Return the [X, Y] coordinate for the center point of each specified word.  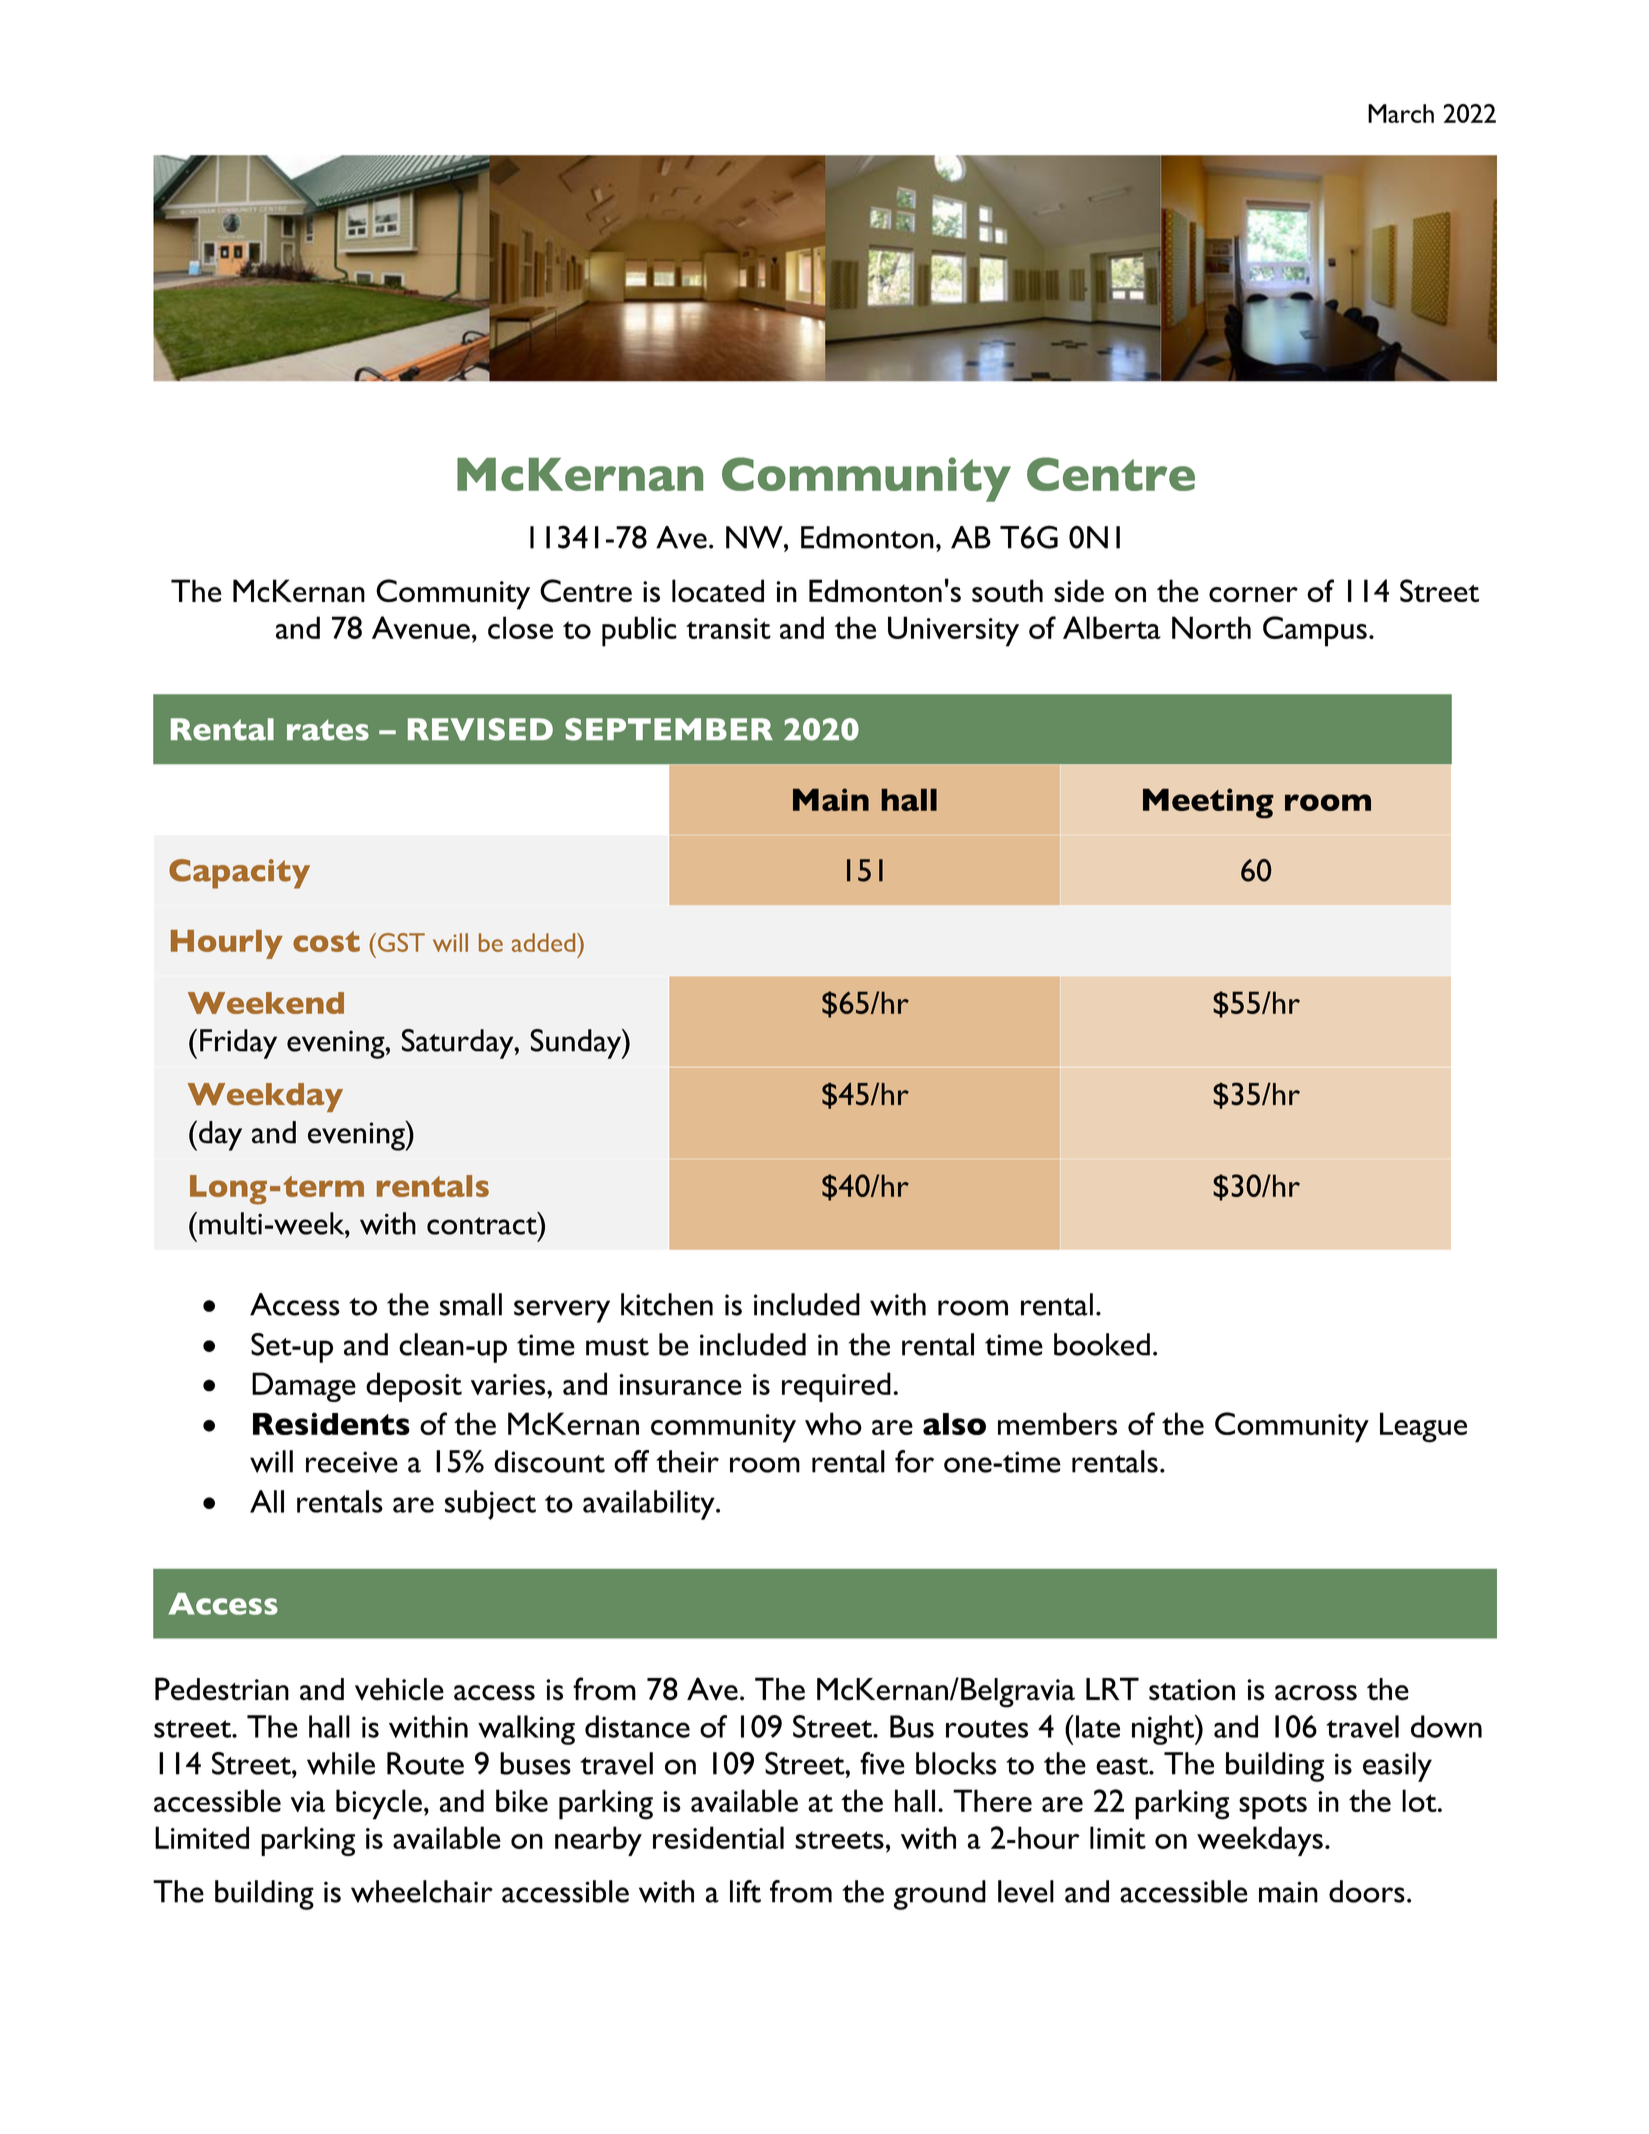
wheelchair [422, 1891]
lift [745, 1891]
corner [1253, 594]
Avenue [421, 627]
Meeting [1208, 803]
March [1401, 113]
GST [400, 942]
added [545, 942]
